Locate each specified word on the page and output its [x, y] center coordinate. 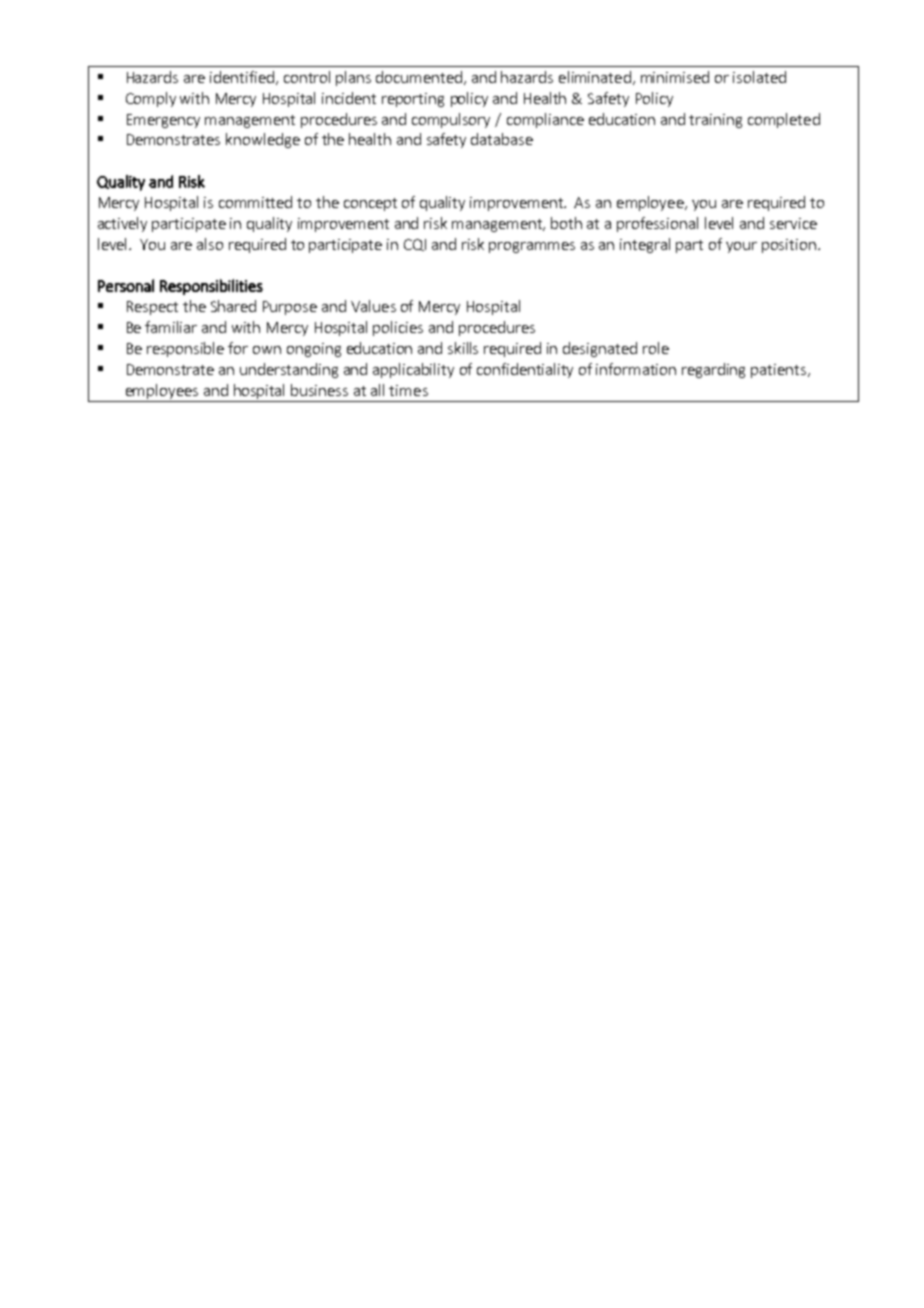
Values [373, 306]
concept [370, 204]
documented [420, 78]
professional [657, 224]
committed [255, 202]
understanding [289, 370]
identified [242, 77]
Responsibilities [211, 287]
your [741, 247]
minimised [675, 77]
